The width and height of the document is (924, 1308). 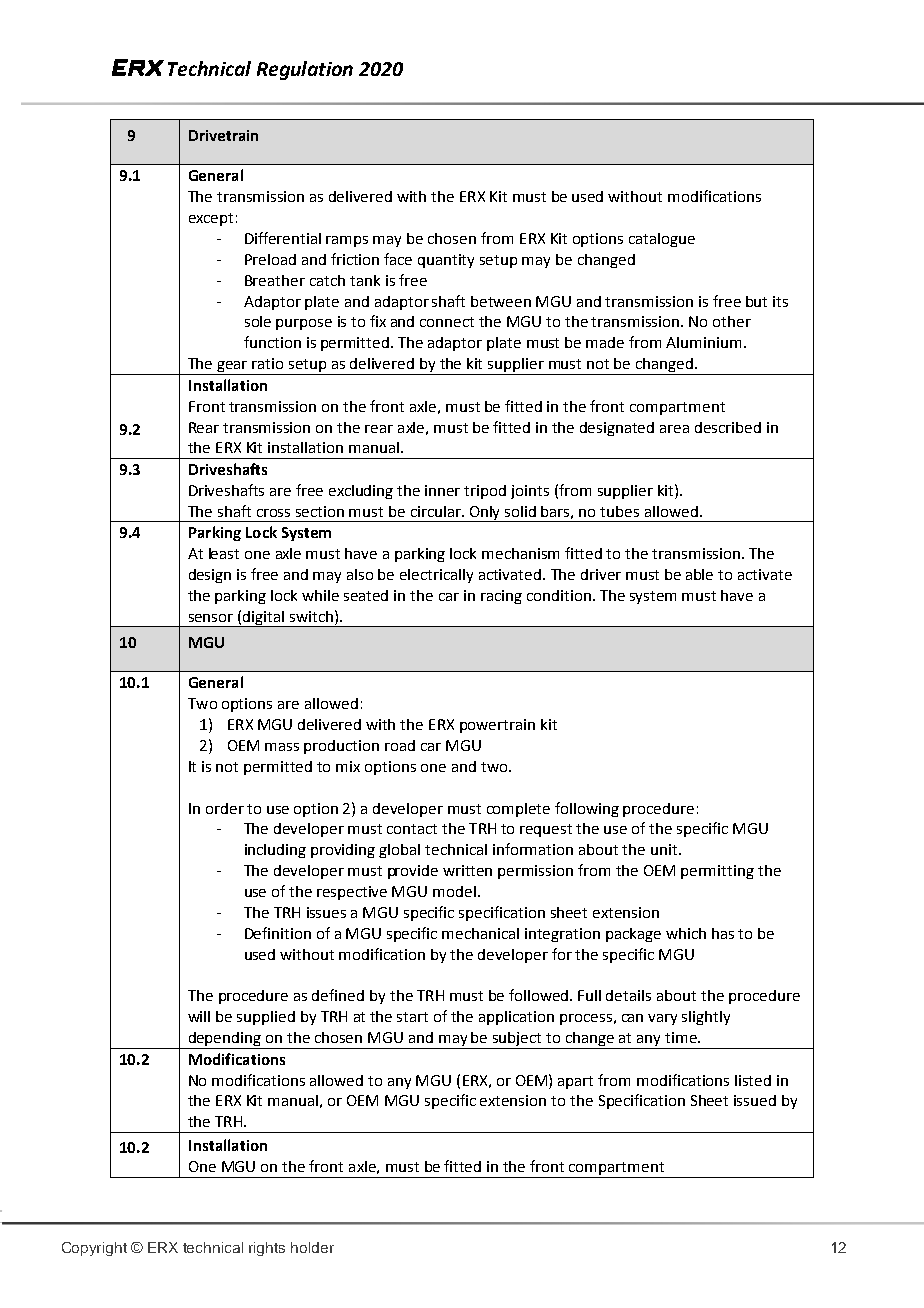 I want to click on Drivetrain, so click(x=223, y=135).
